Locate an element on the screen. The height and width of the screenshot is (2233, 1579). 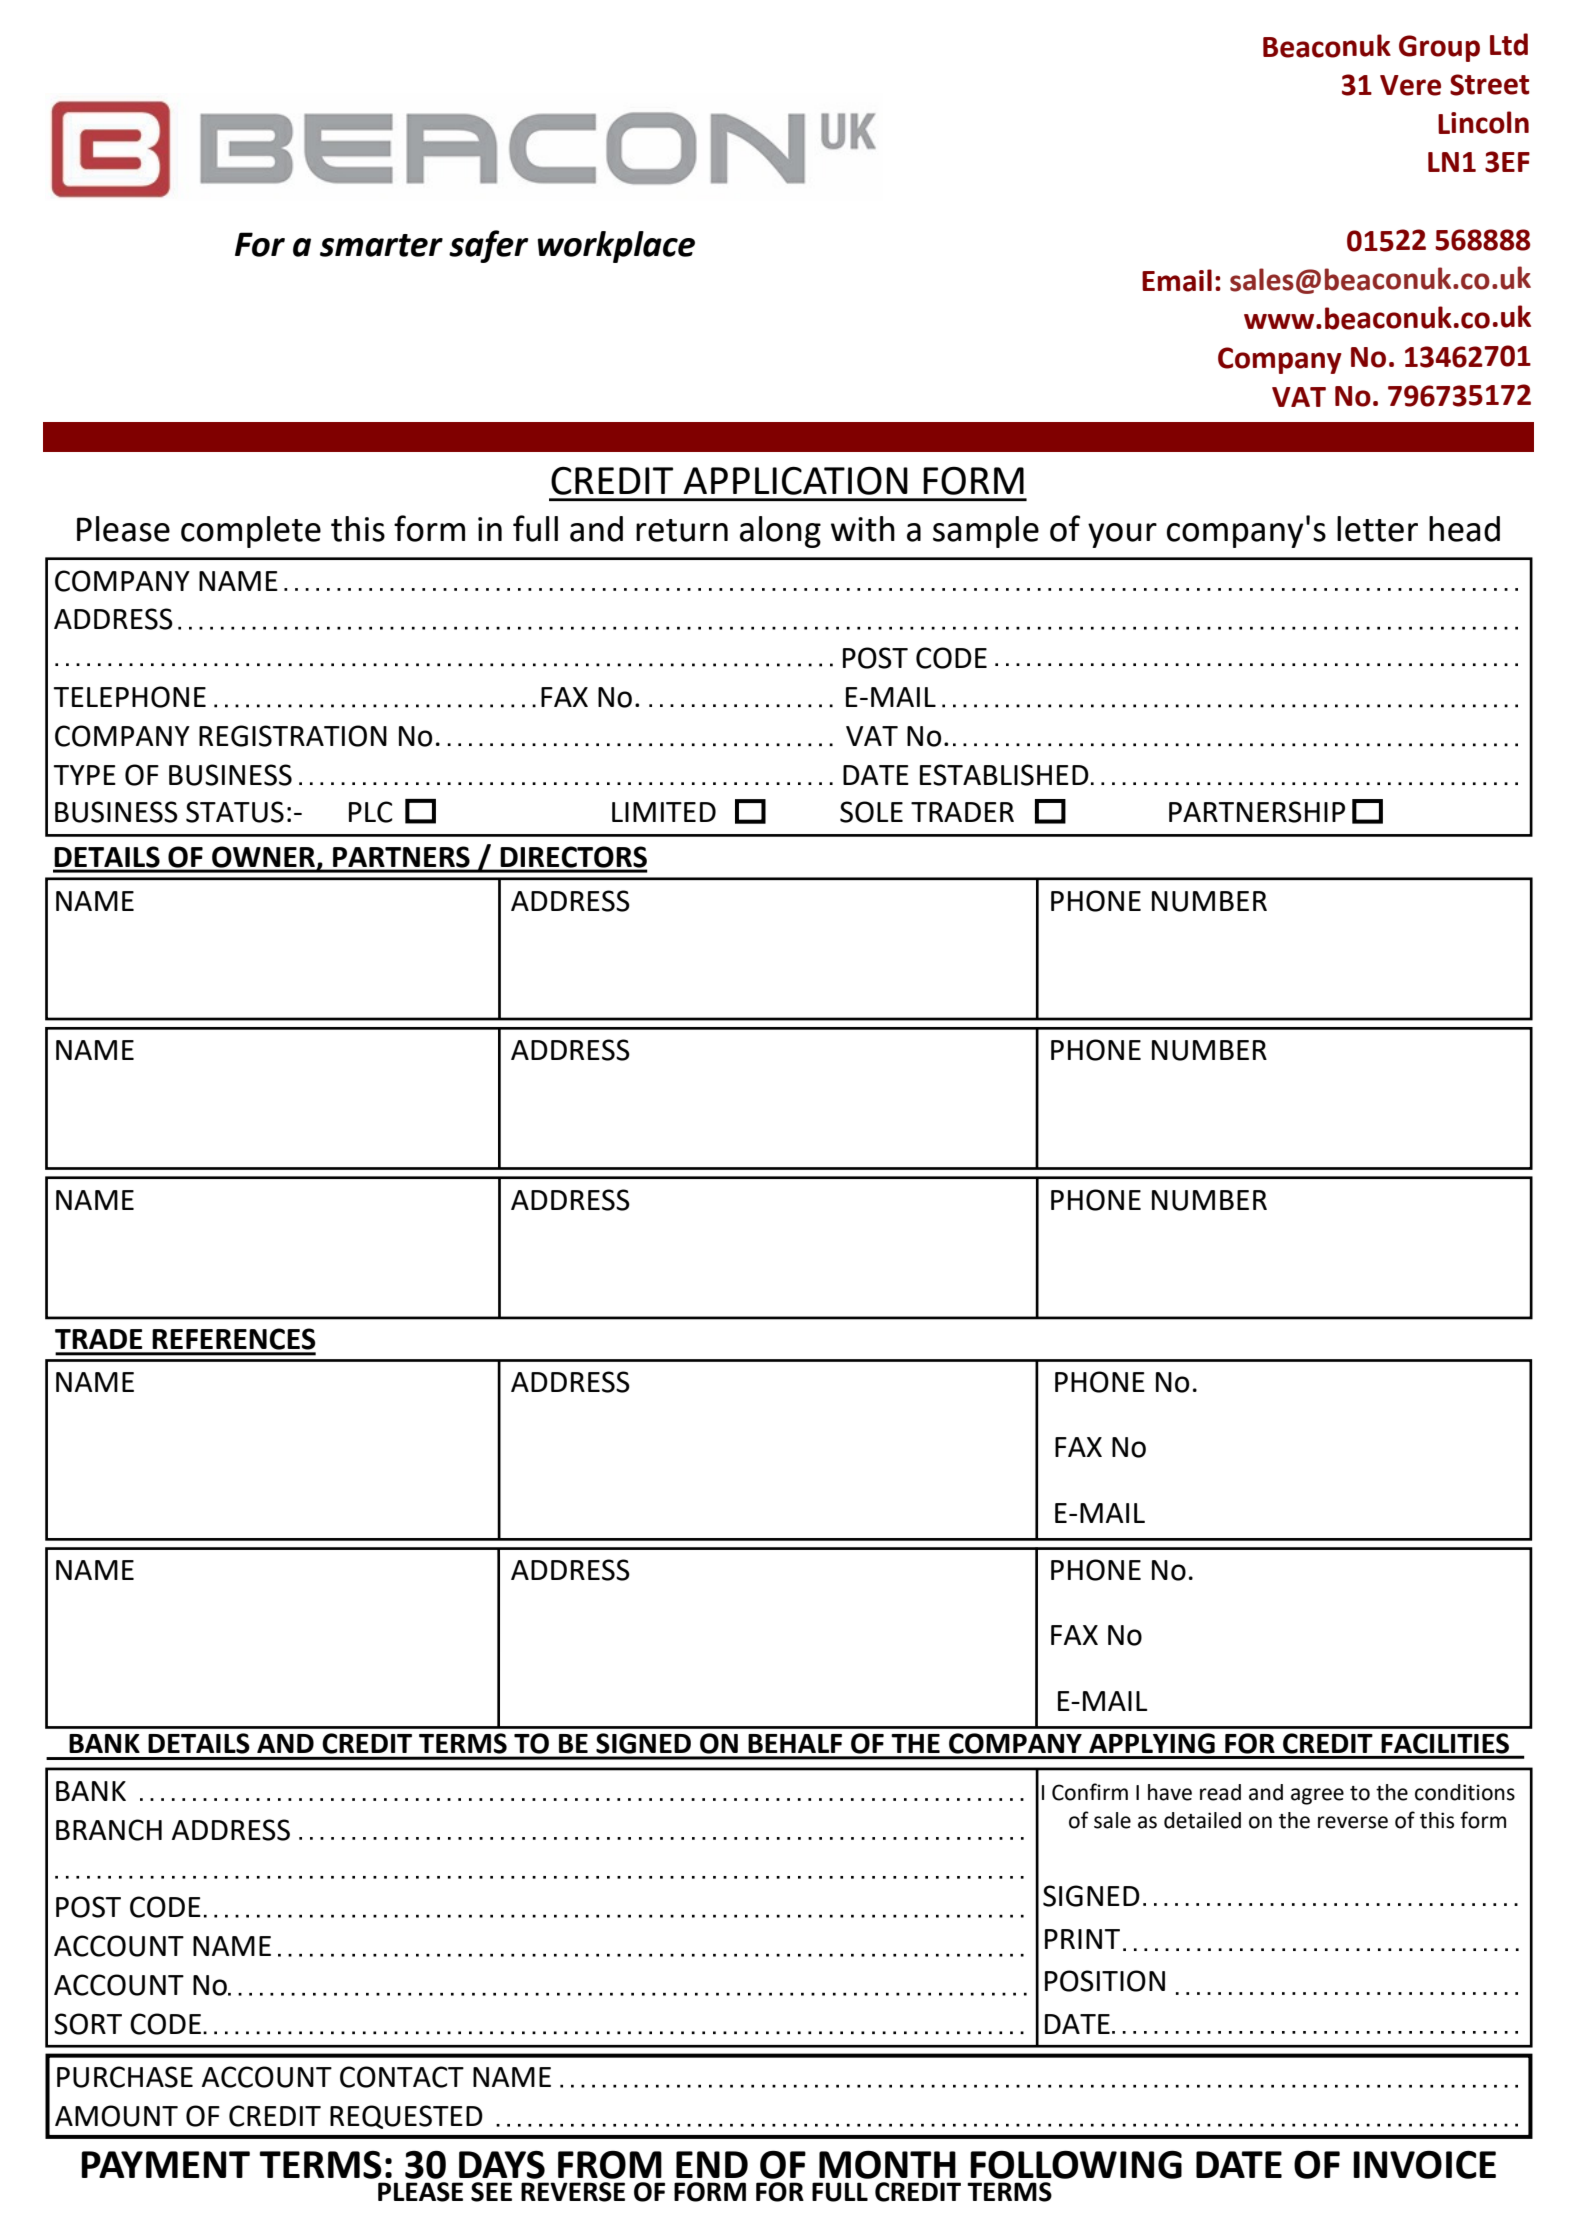
letter is located at coordinates (1377, 529).
